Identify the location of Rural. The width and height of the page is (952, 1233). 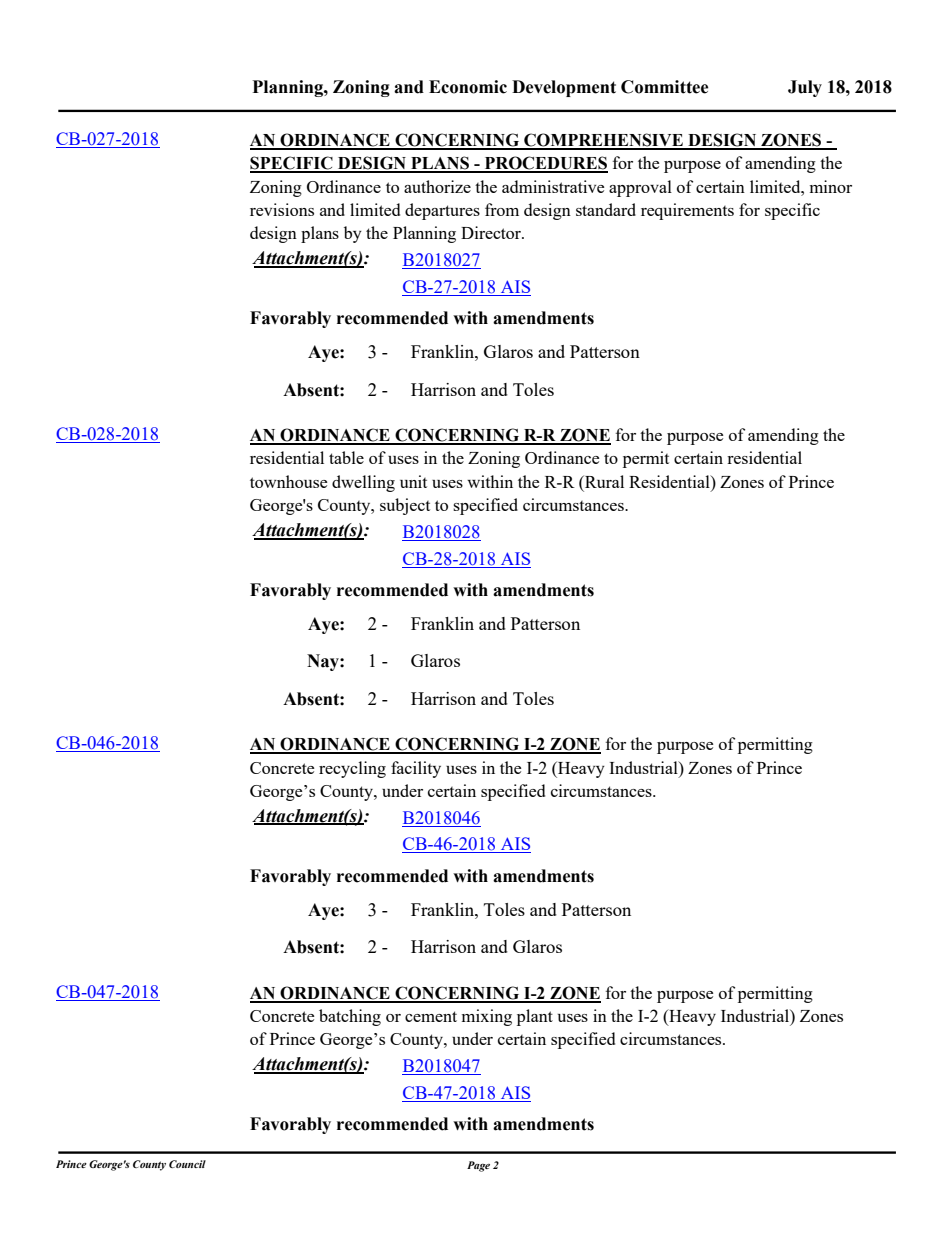
(603, 481).
